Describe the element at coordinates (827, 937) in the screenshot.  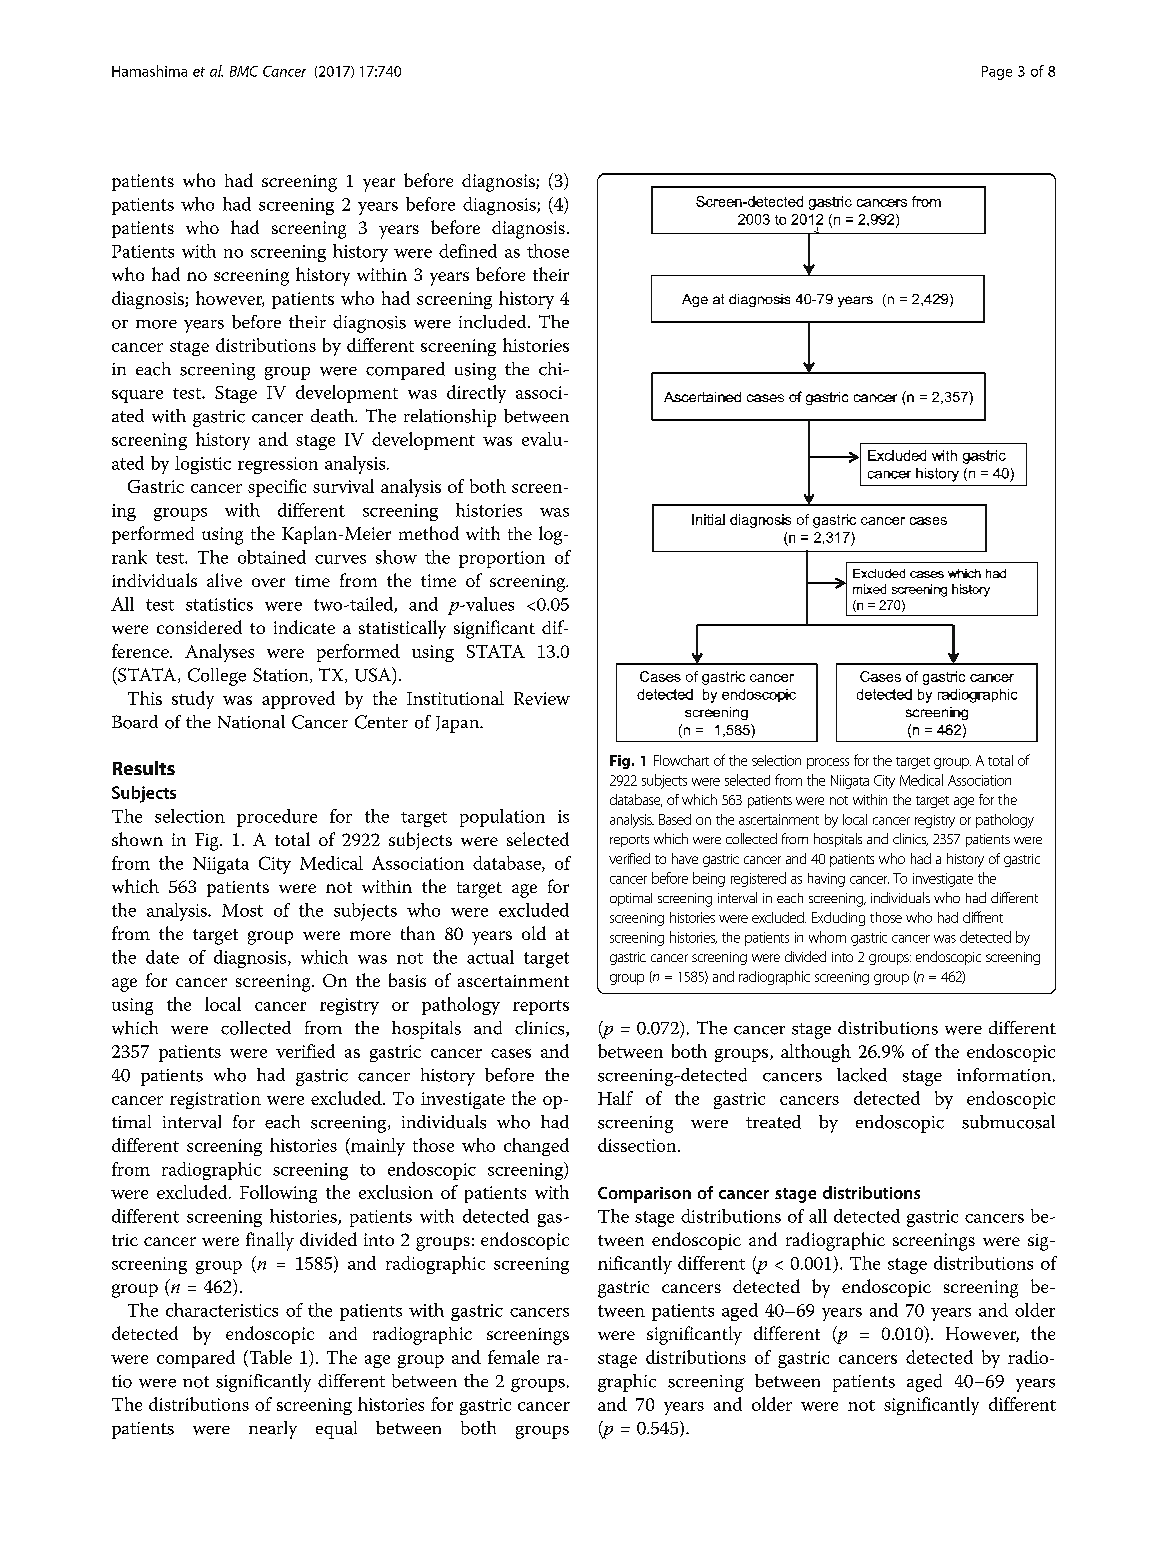
I see `whom` at that location.
